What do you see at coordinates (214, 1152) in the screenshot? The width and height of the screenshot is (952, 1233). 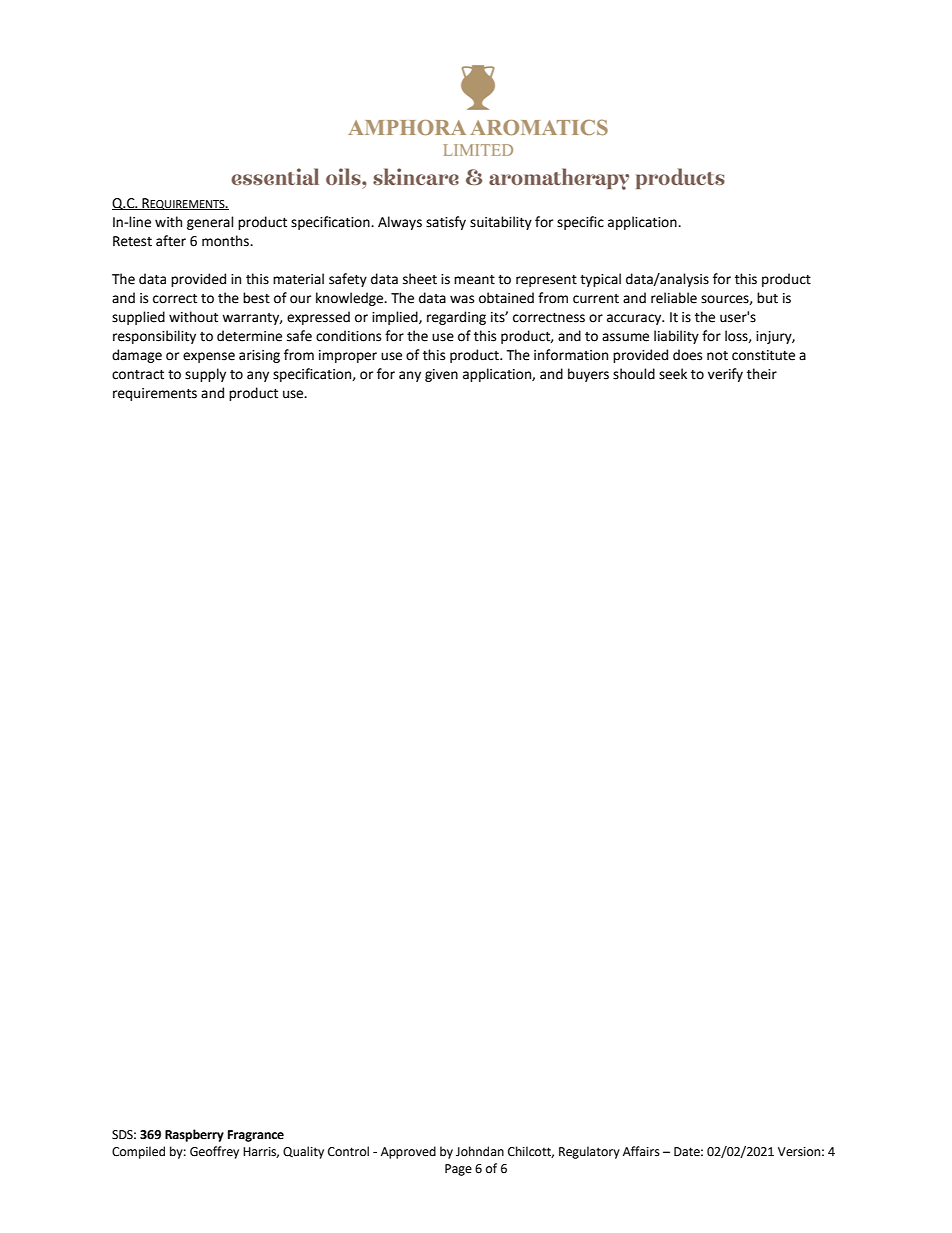 I see `Geoffrey` at bounding box center [214, 1152].
